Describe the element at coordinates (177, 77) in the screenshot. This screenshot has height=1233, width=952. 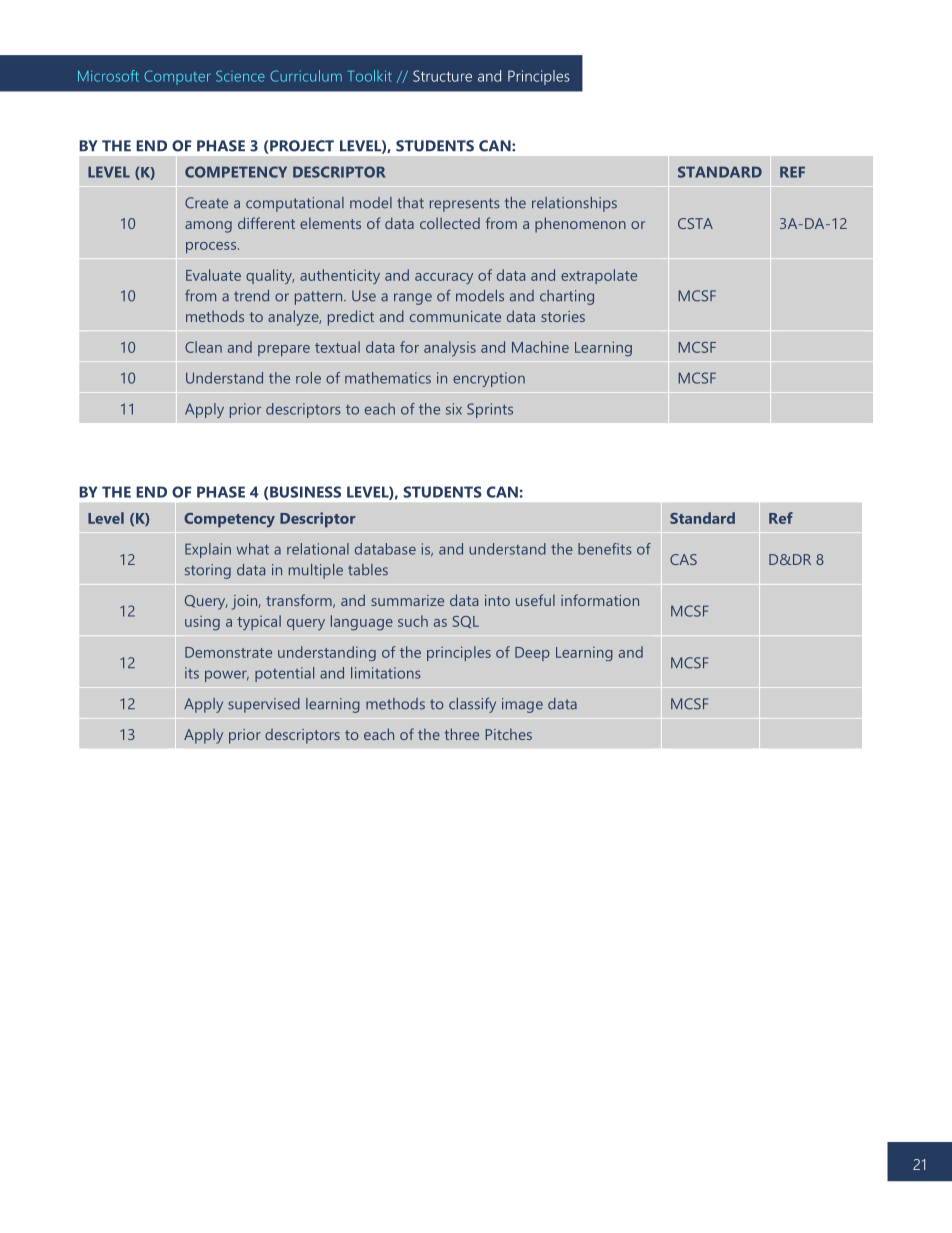
I see `Computer` at that location.
